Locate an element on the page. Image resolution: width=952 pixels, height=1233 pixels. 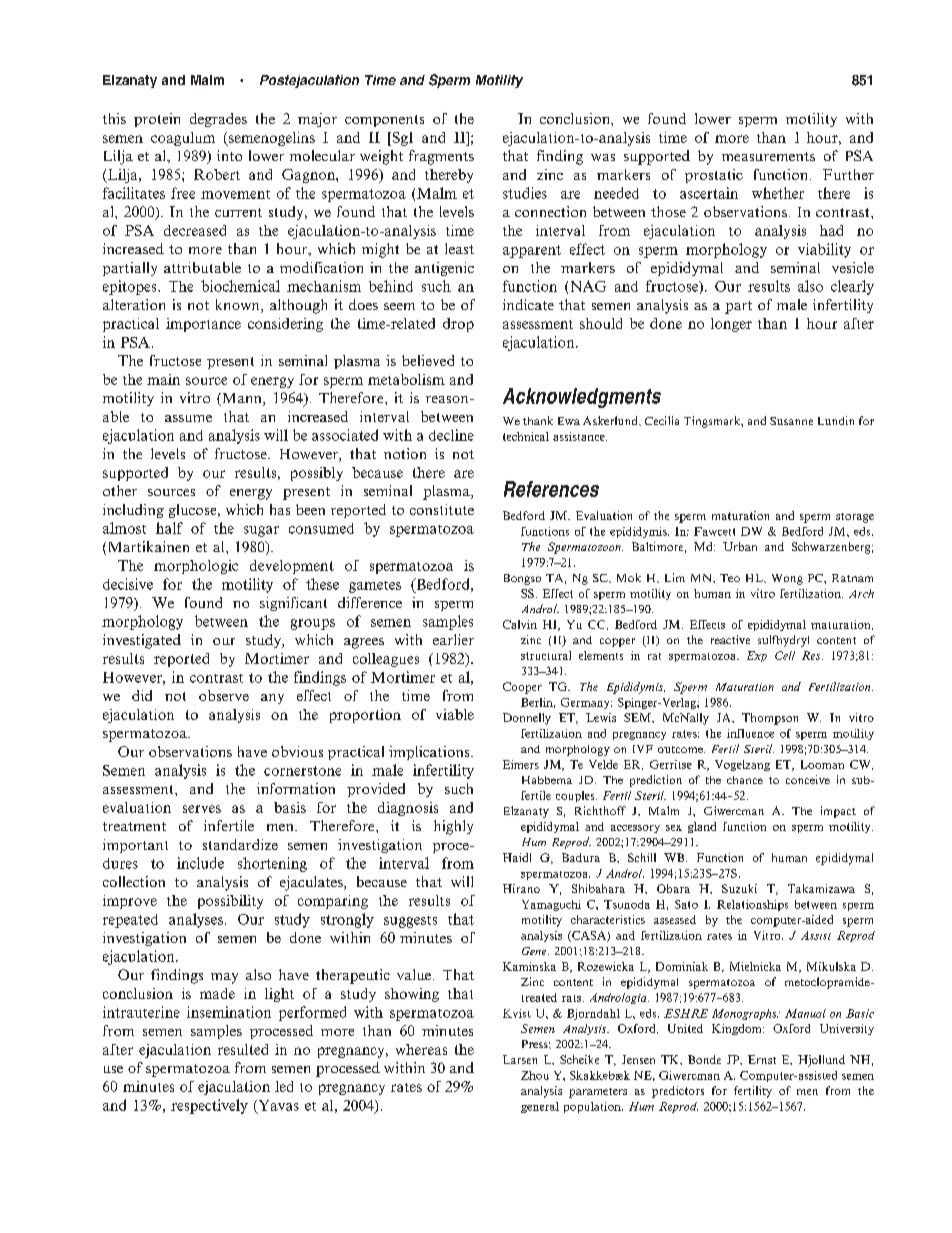
fragments is located at coordinates (441, 157).
